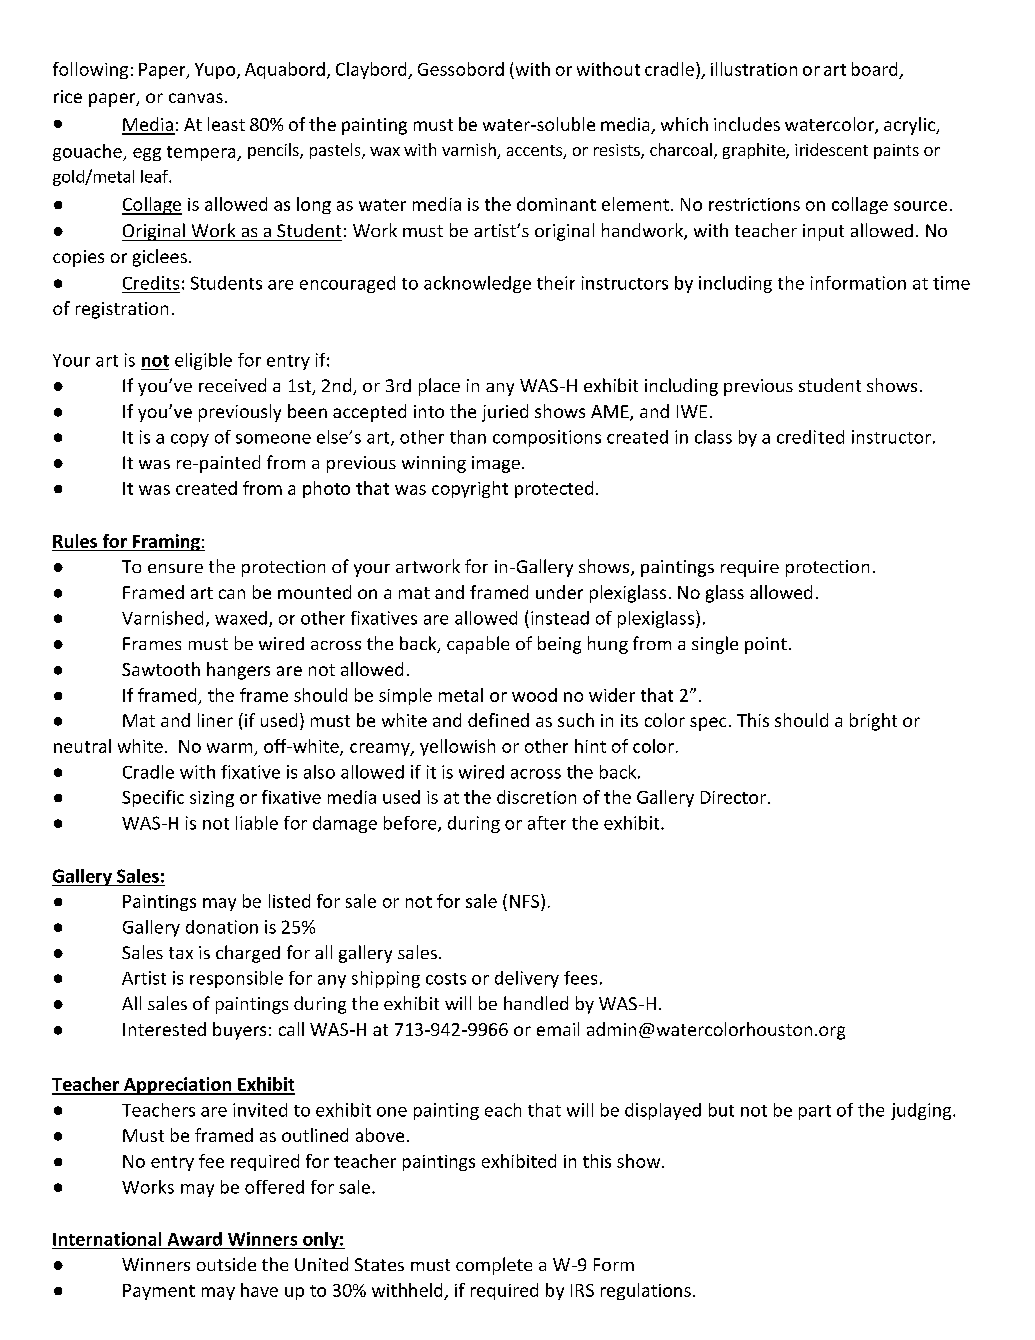 This screenshot has width=1035, height=1340. What do you see at coordinates (951, 283) in the screenshot?
I see `time` at bounding box center [951, 283].
